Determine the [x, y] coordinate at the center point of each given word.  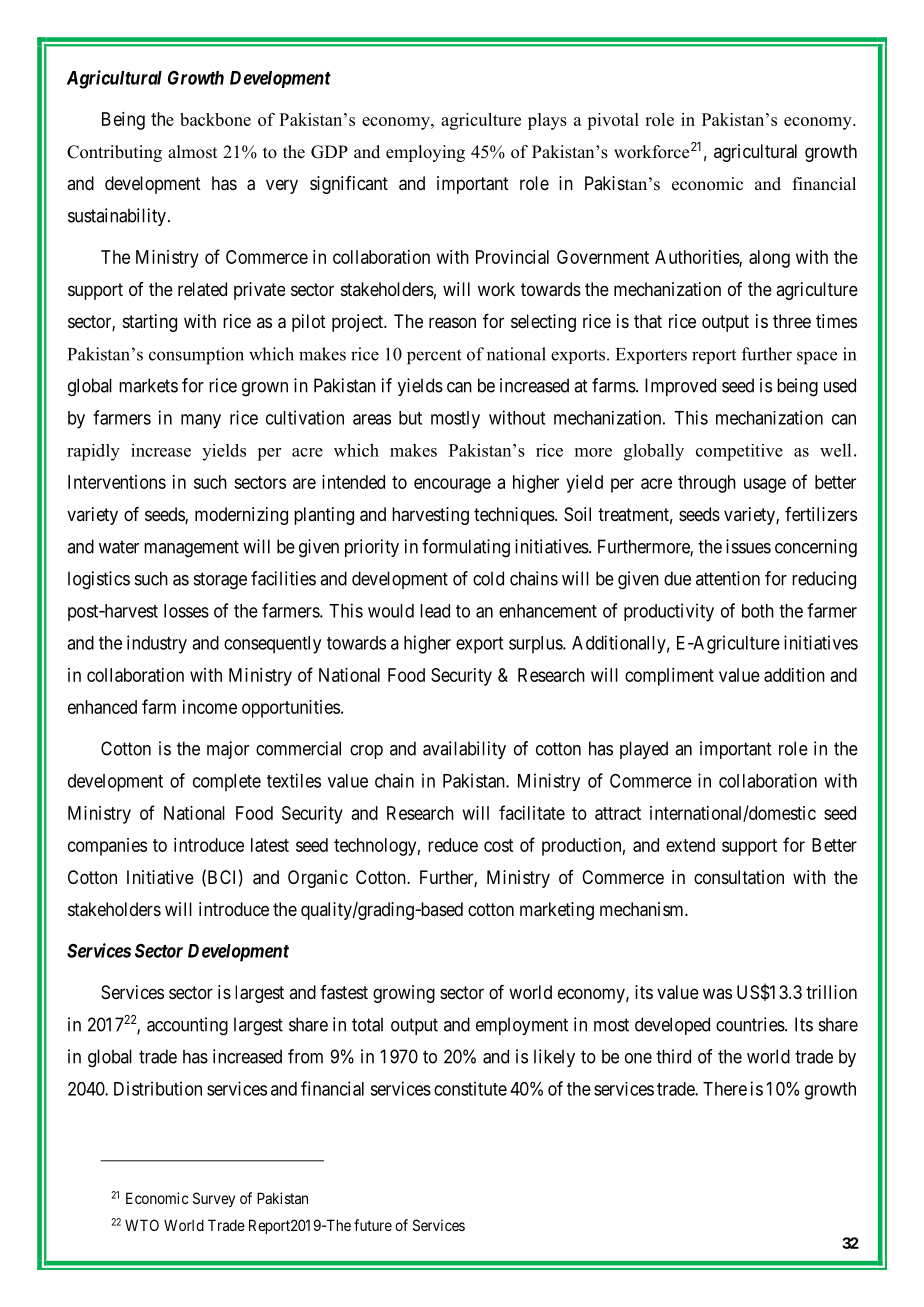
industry [157, 644]
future [373, 1225]
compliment [669, 677]
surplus [536, 645]
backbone [215, 119]
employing [425, 153]
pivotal [613, 121]
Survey [214, 1199]
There [725, 1089]
